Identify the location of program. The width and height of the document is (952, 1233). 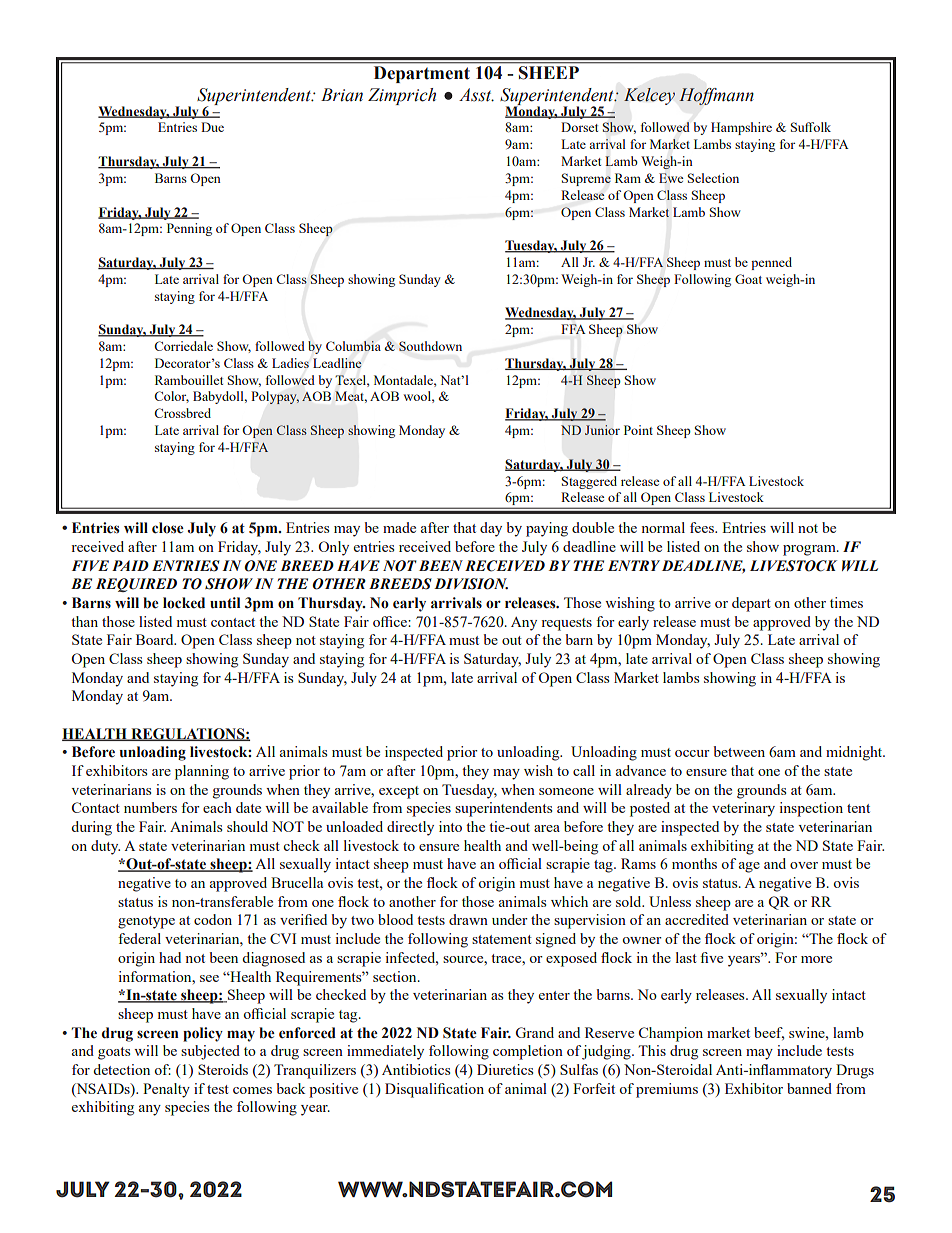
(810, 550).
